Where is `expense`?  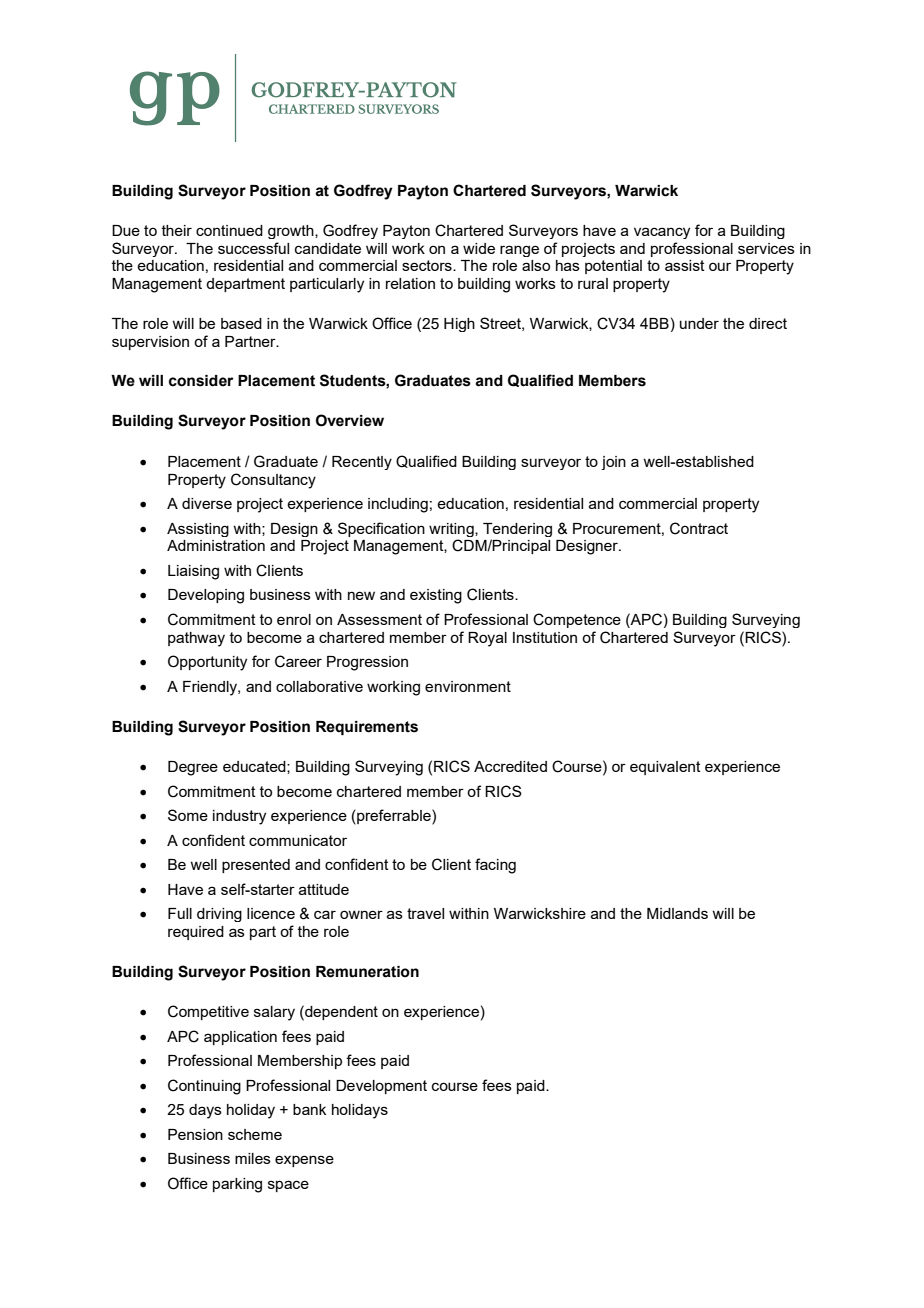
expense is located at coordinates (304, 1161).
